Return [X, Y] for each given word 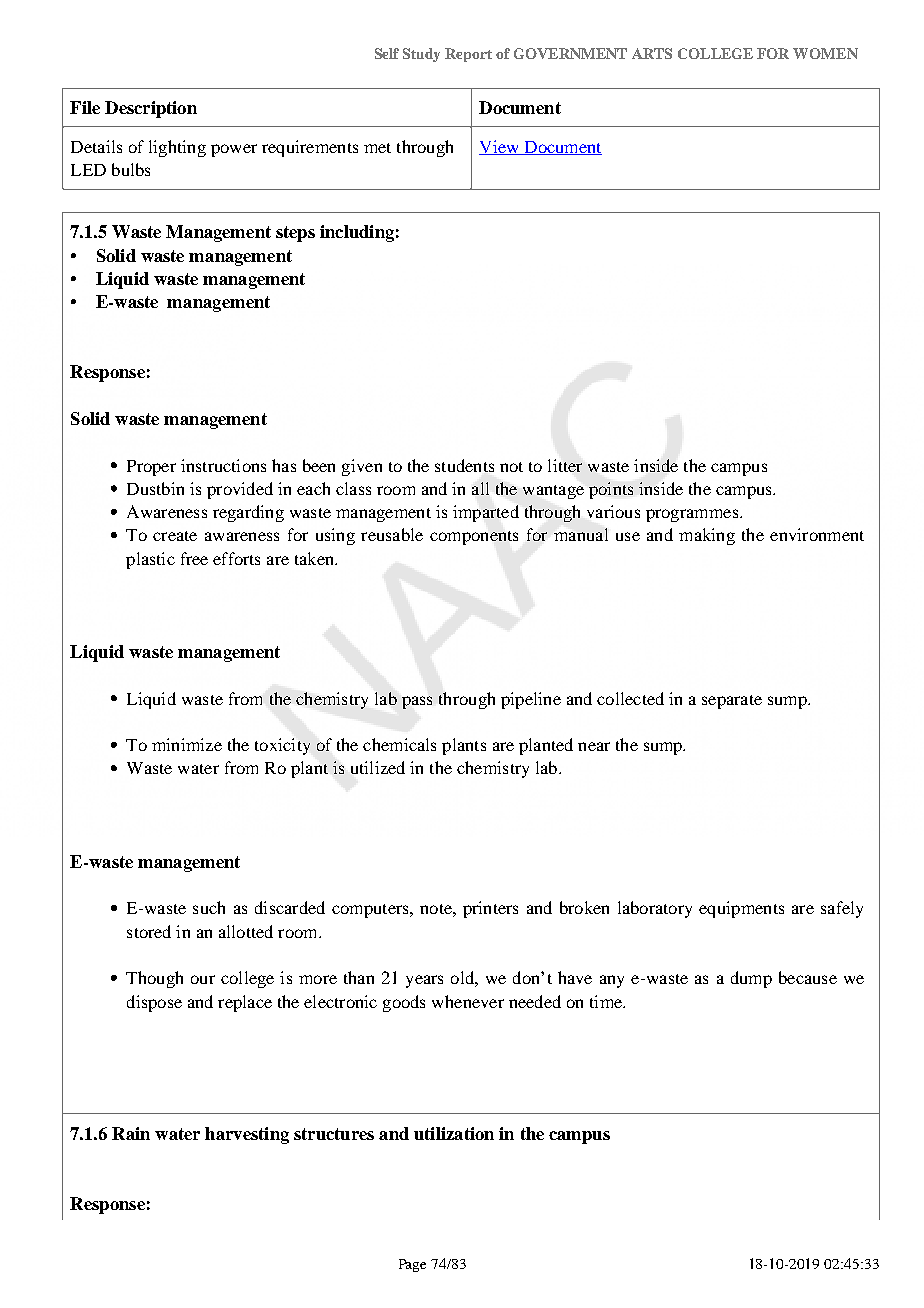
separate [732, 702]
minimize [187, 744]
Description [151, 109]
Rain [131, 1133]
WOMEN [825, 53]
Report [468, 55]
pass [417, 702]
